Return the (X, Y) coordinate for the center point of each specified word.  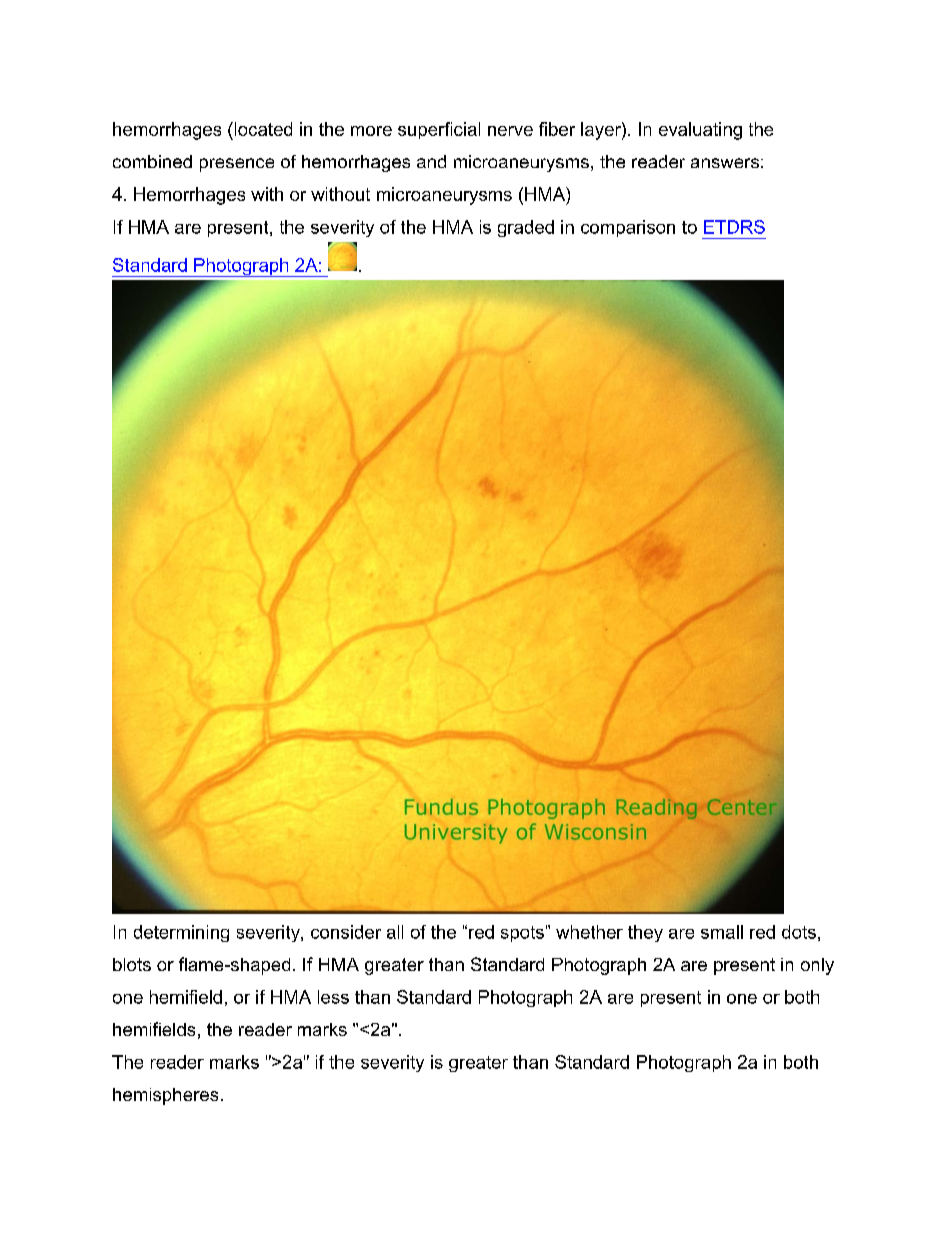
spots (522, 934)
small (722, 932)
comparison (628, 228)
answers (725, 163)
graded (526, 228)
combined (152, 161)
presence (237, 165)
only (817, 966)
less (333, 997)
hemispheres (165, 1096)
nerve (510, 131)
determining (181, 933)
